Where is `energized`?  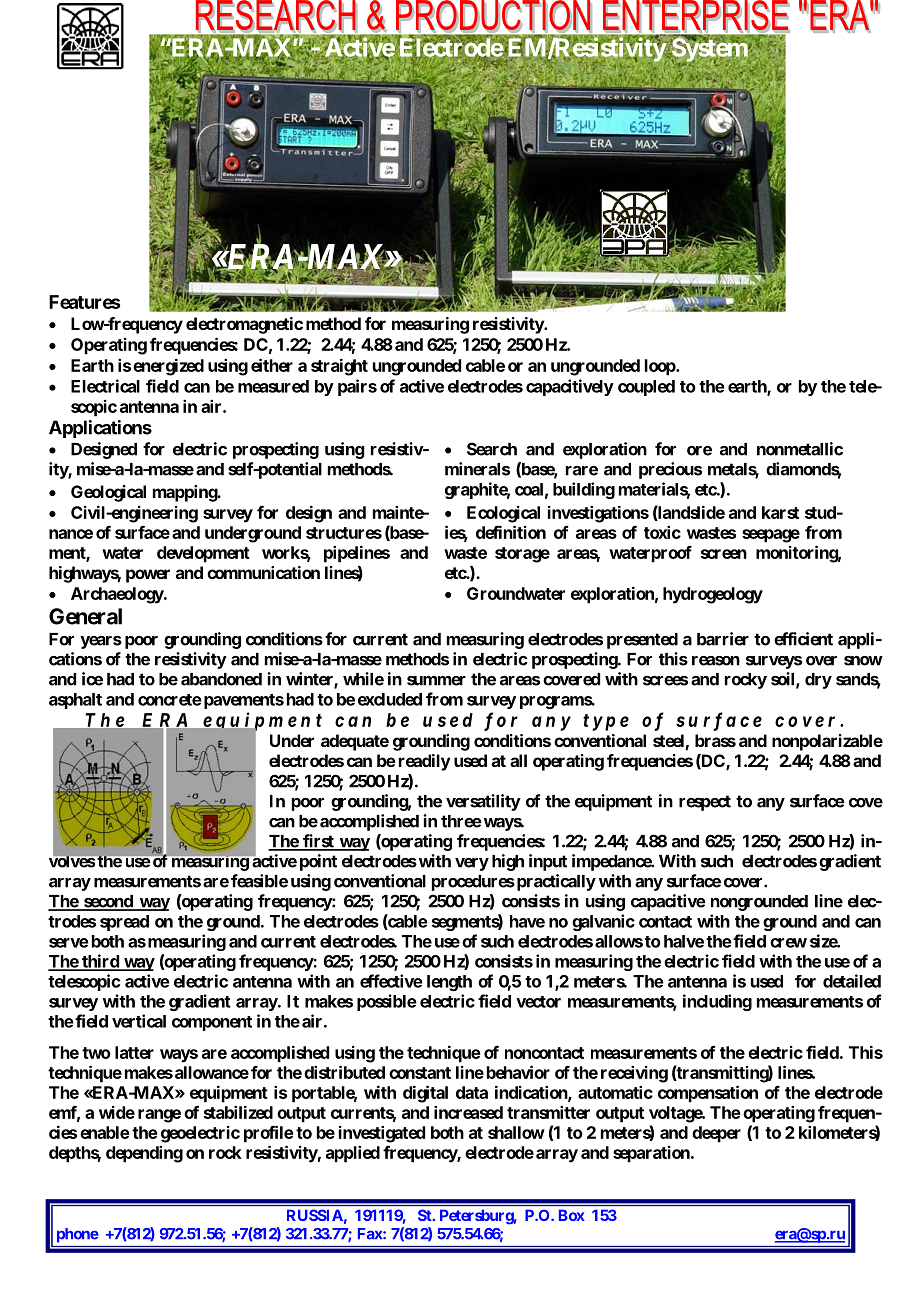 energized is located at coordinates (168, 367).
